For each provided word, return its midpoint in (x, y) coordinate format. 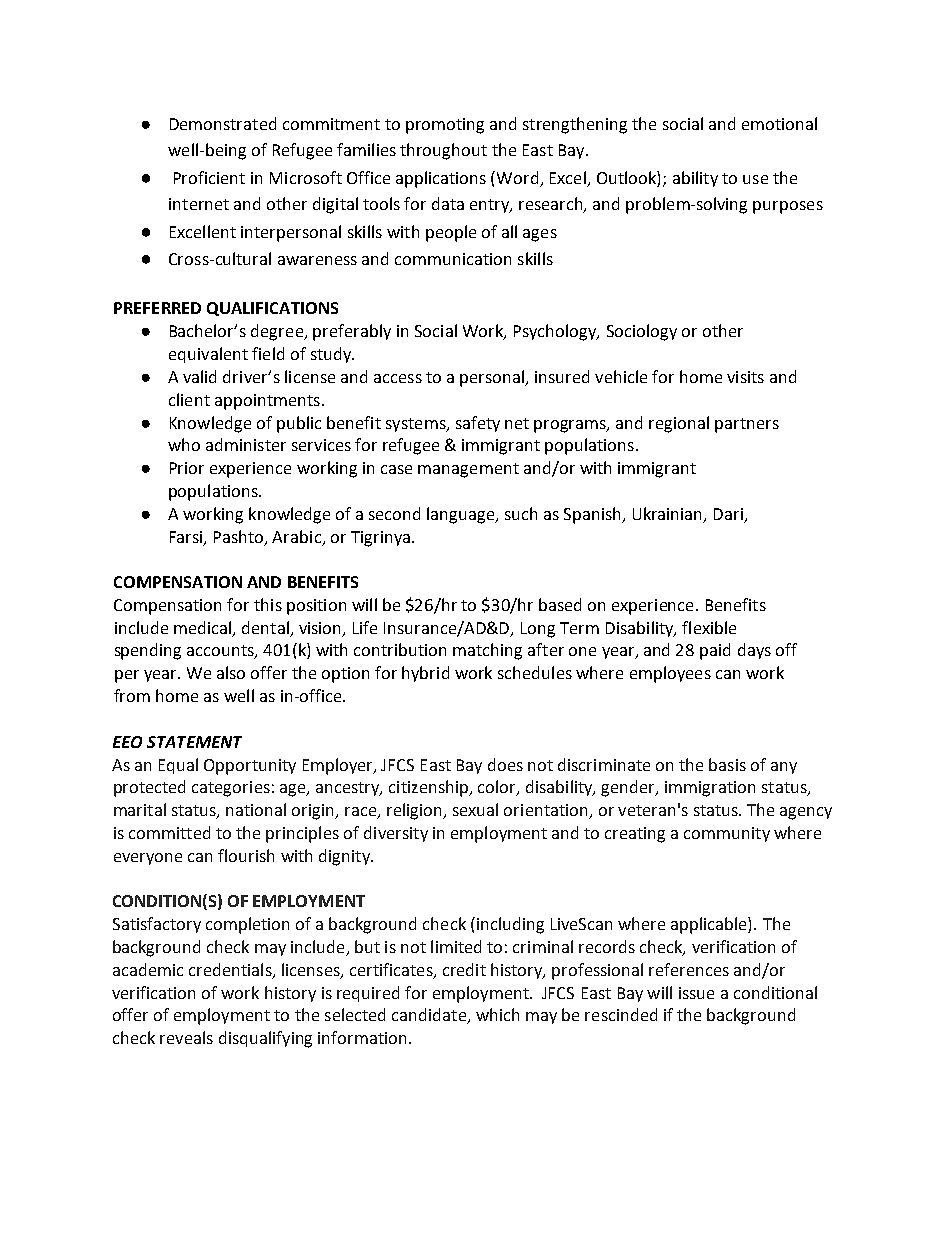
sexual (475, 809)
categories (231, 789)
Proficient (209, 177)
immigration (710, 789)
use (755, 179)
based (560, 604)
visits (745, 377)
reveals (186, 1037)
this (268, 604)
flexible (709, 627)
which (497, 1014)
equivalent (208, 355)
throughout (443, 151)
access (398, 378)
